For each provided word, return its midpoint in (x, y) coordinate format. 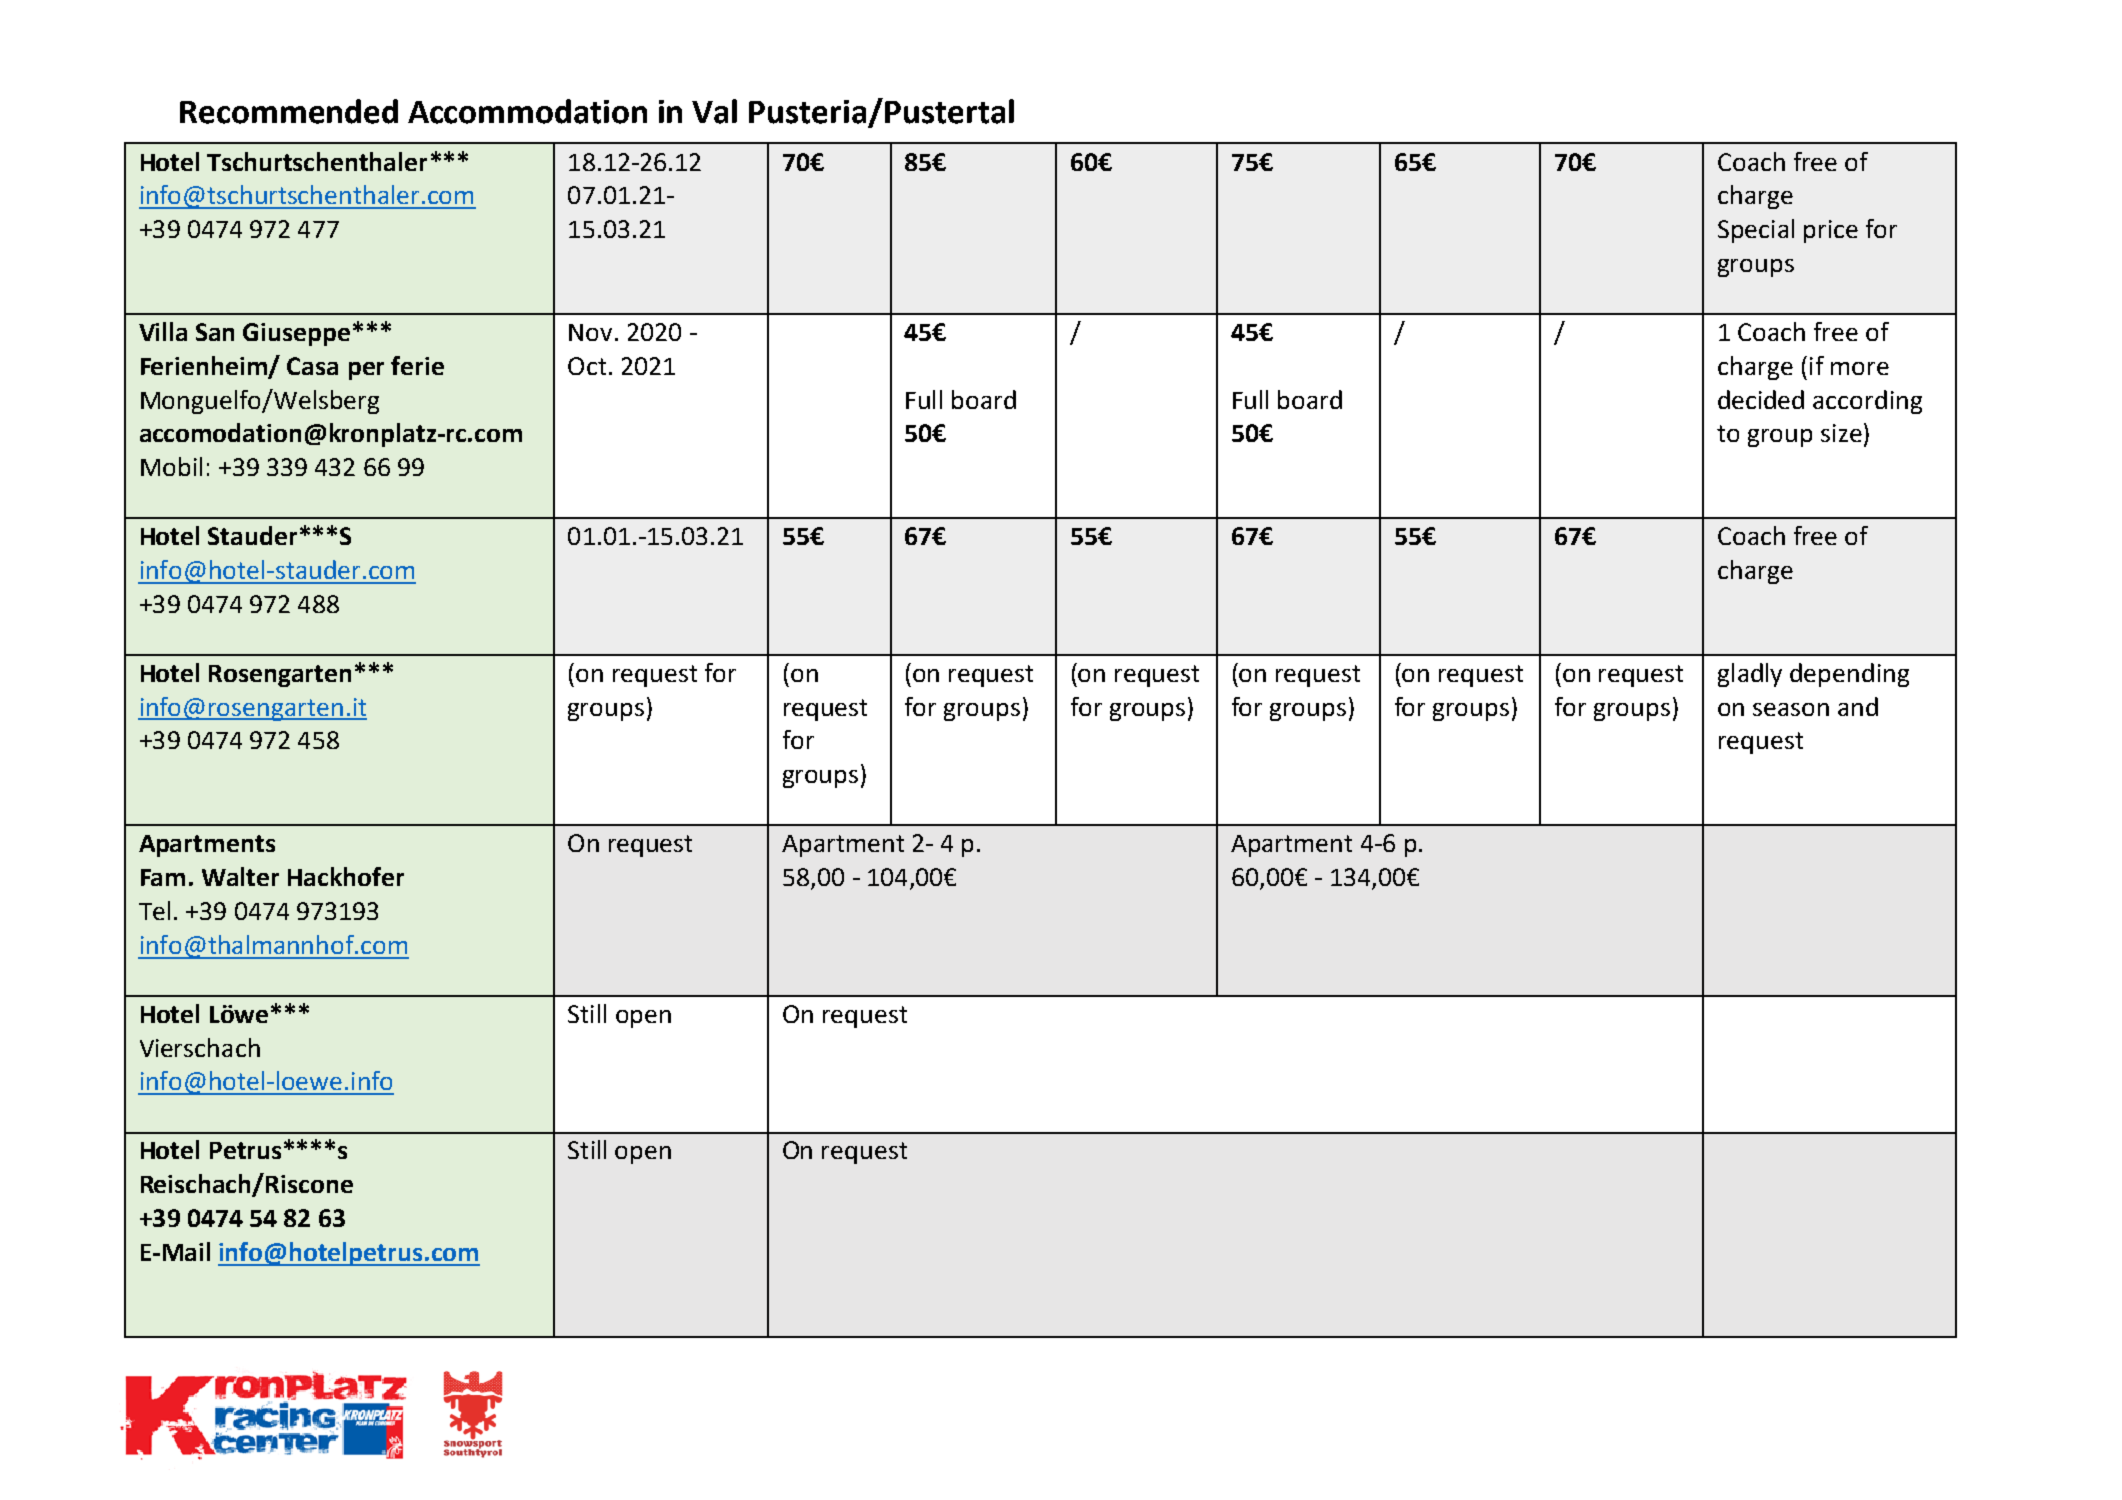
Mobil (171, 466)
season (1791, 709)
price (1831, 231)
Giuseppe (296, 334)
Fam (163, 877)
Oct (587, 366)
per (366, 371)
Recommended (289, 111)
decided (1761, 399)
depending (1849, 675)
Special (1756, 231)
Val (714, 111)
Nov (590, 332)
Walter (240, 876)
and (1858, 706)
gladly (1750, 675)
